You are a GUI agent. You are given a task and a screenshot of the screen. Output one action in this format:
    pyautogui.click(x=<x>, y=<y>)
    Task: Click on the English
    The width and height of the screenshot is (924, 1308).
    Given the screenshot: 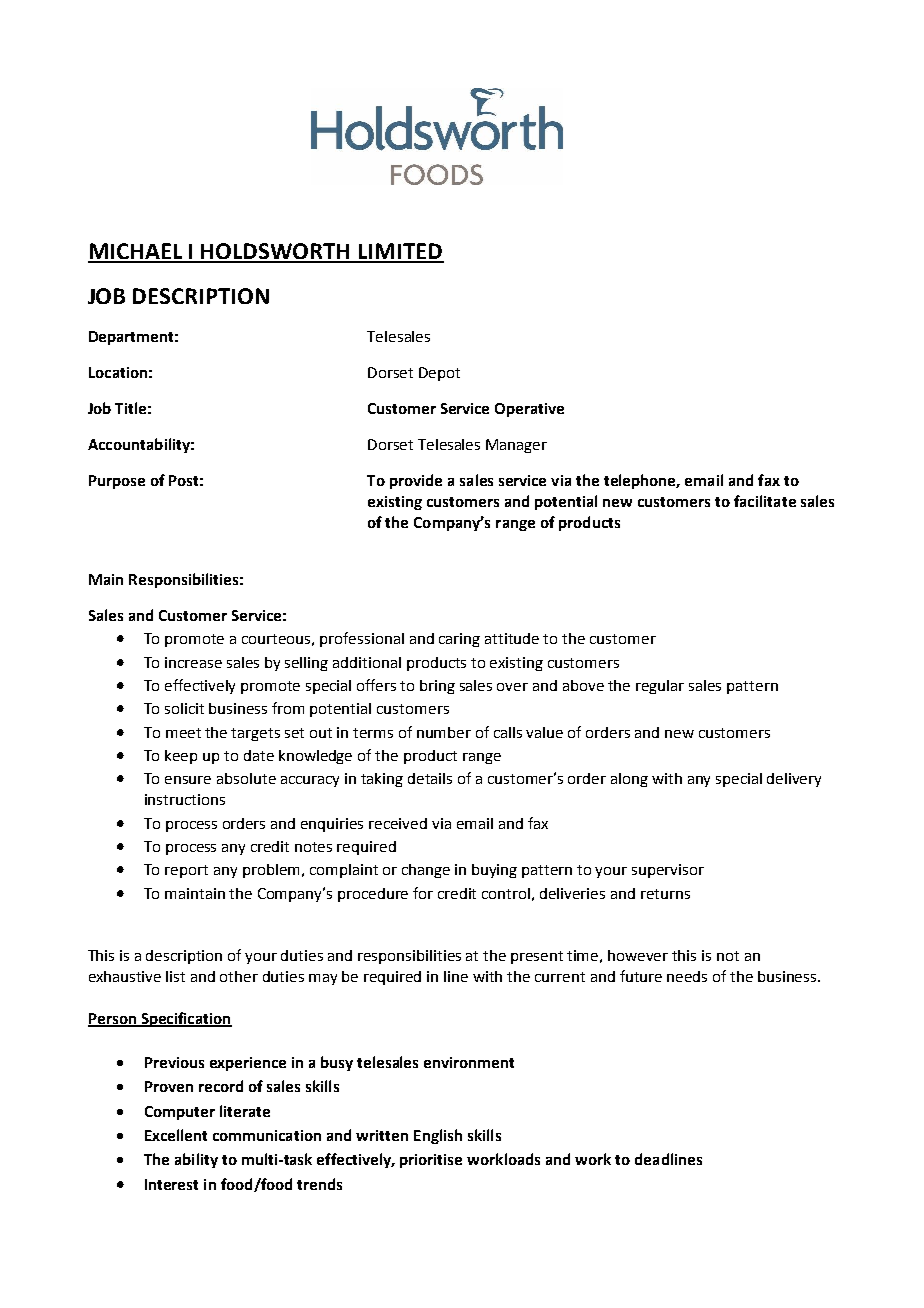 What is the action you would take?
    pyautogui.click(x=438, y=1136)
